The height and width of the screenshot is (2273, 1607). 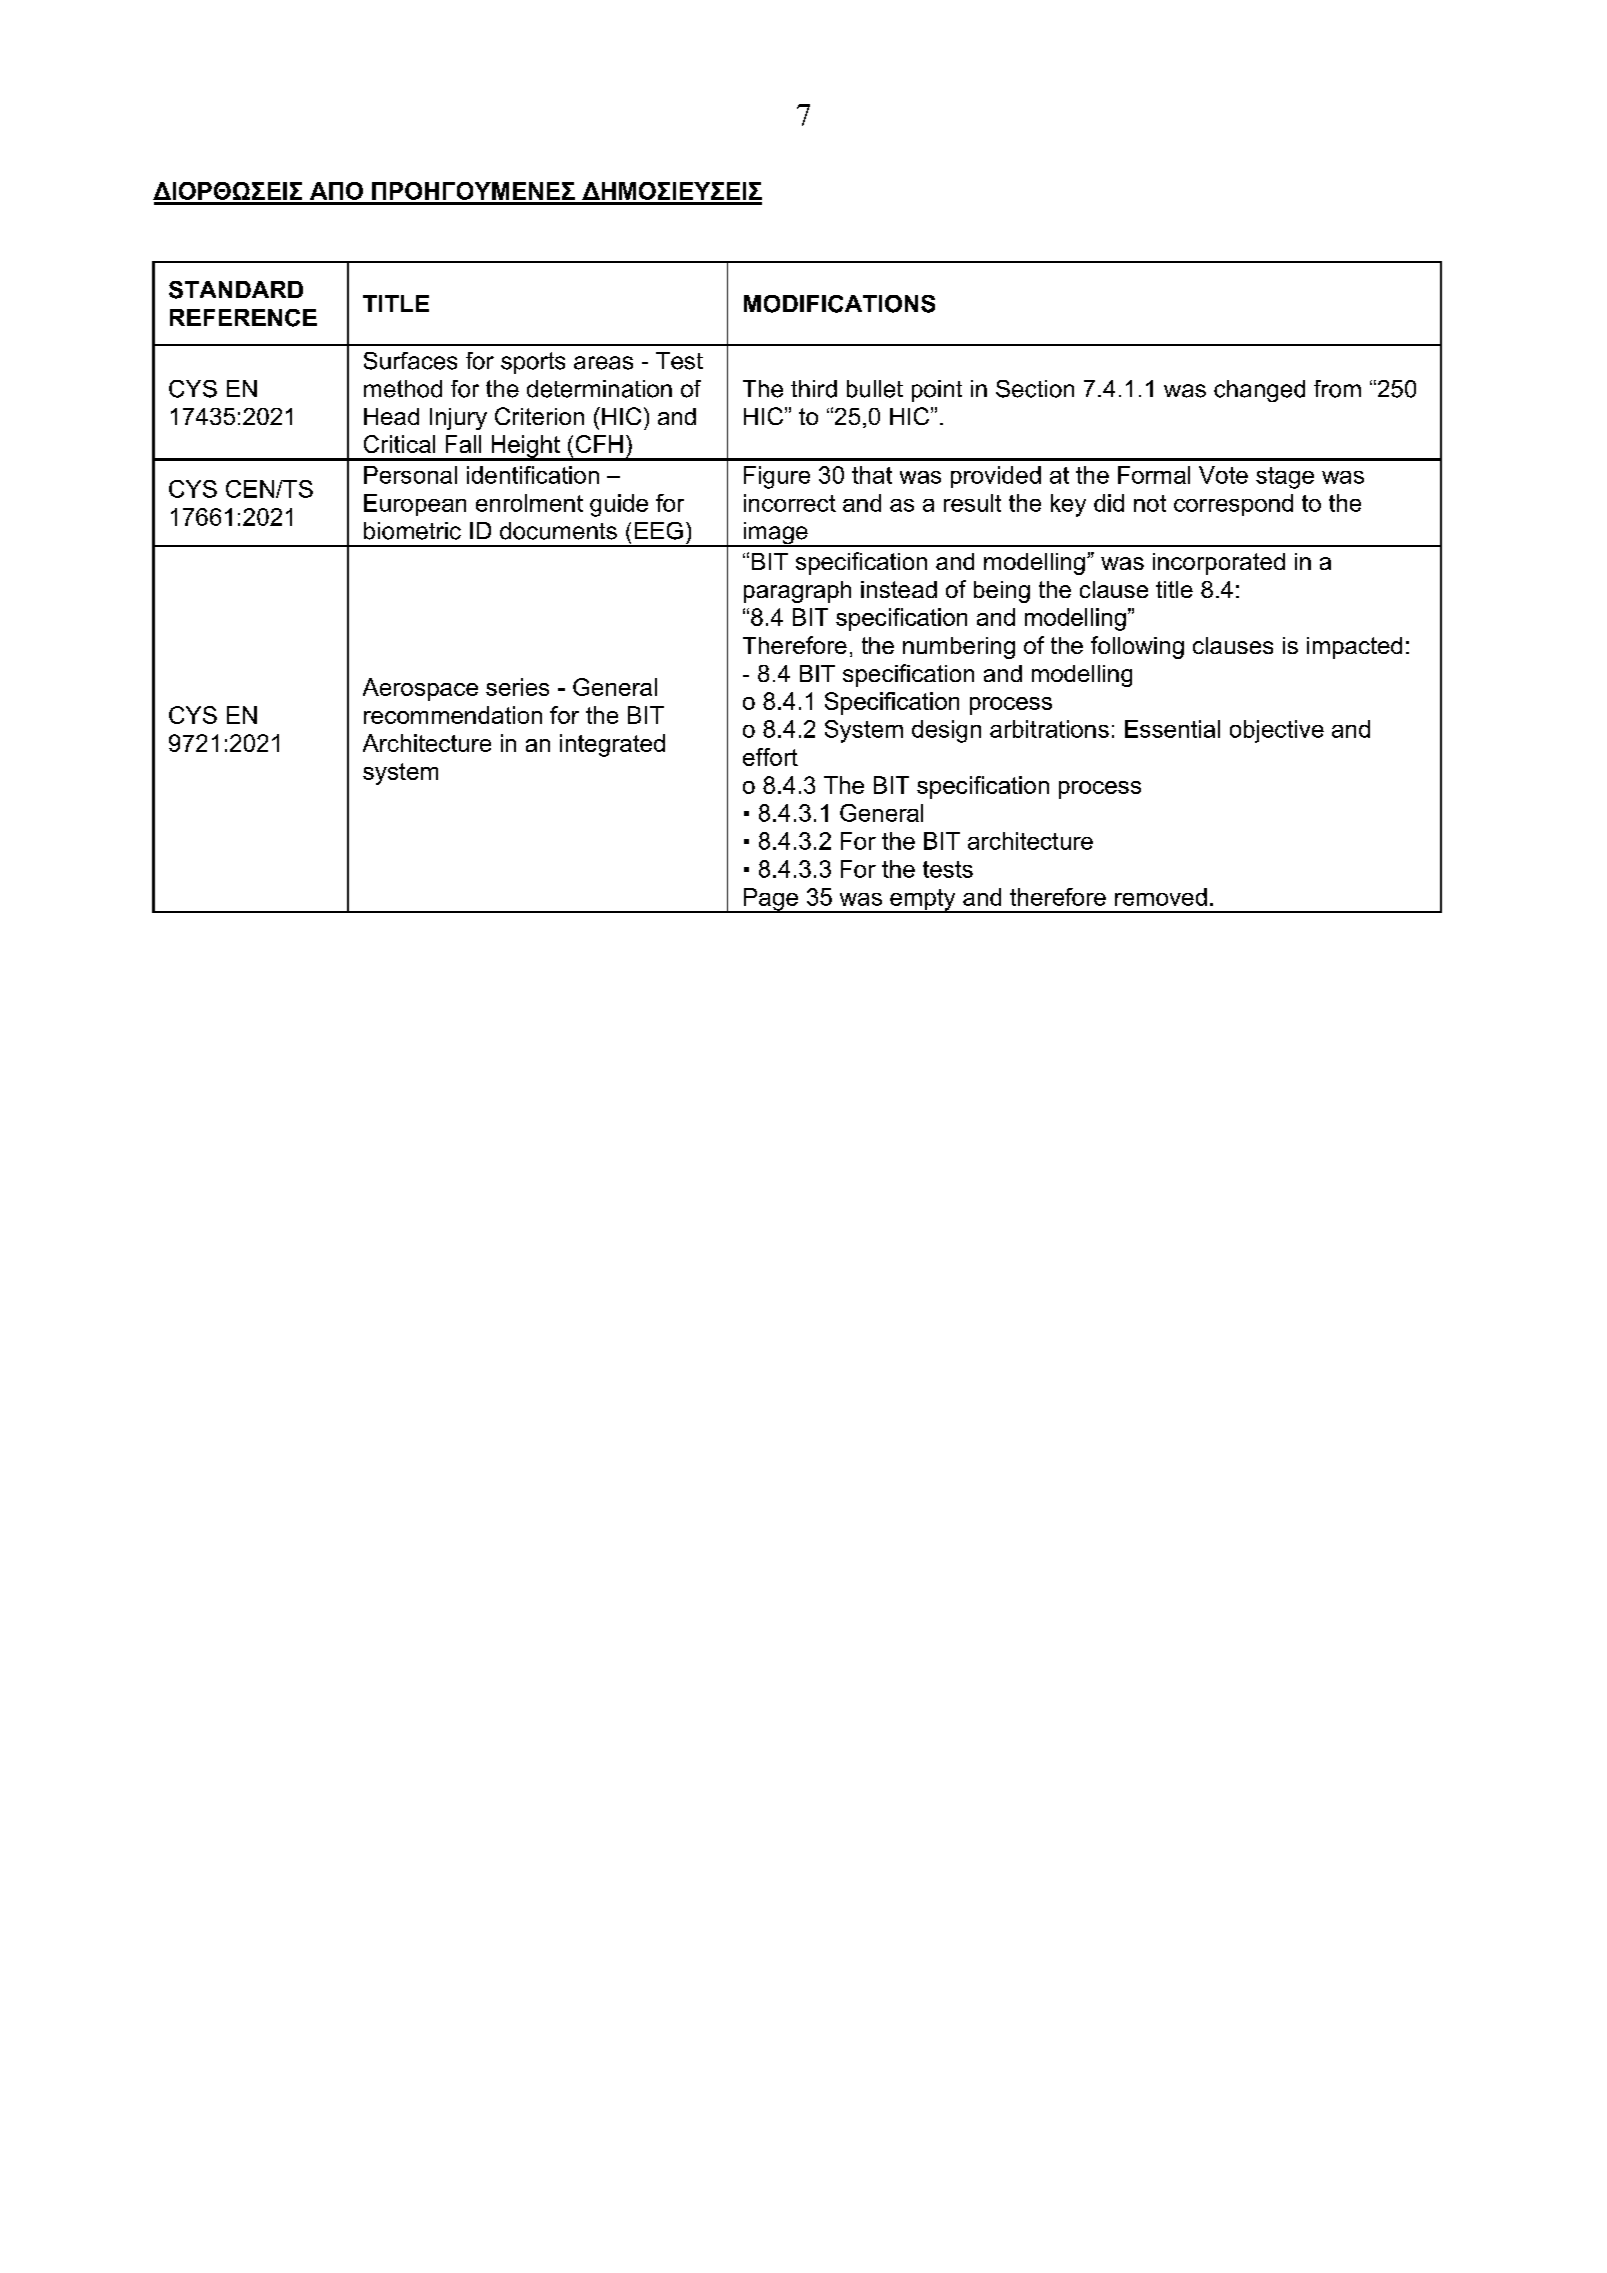 What do you see at coordinates (790, 503) in the screenshot?
I see `incorrect` at bounding box center [790, 503].
